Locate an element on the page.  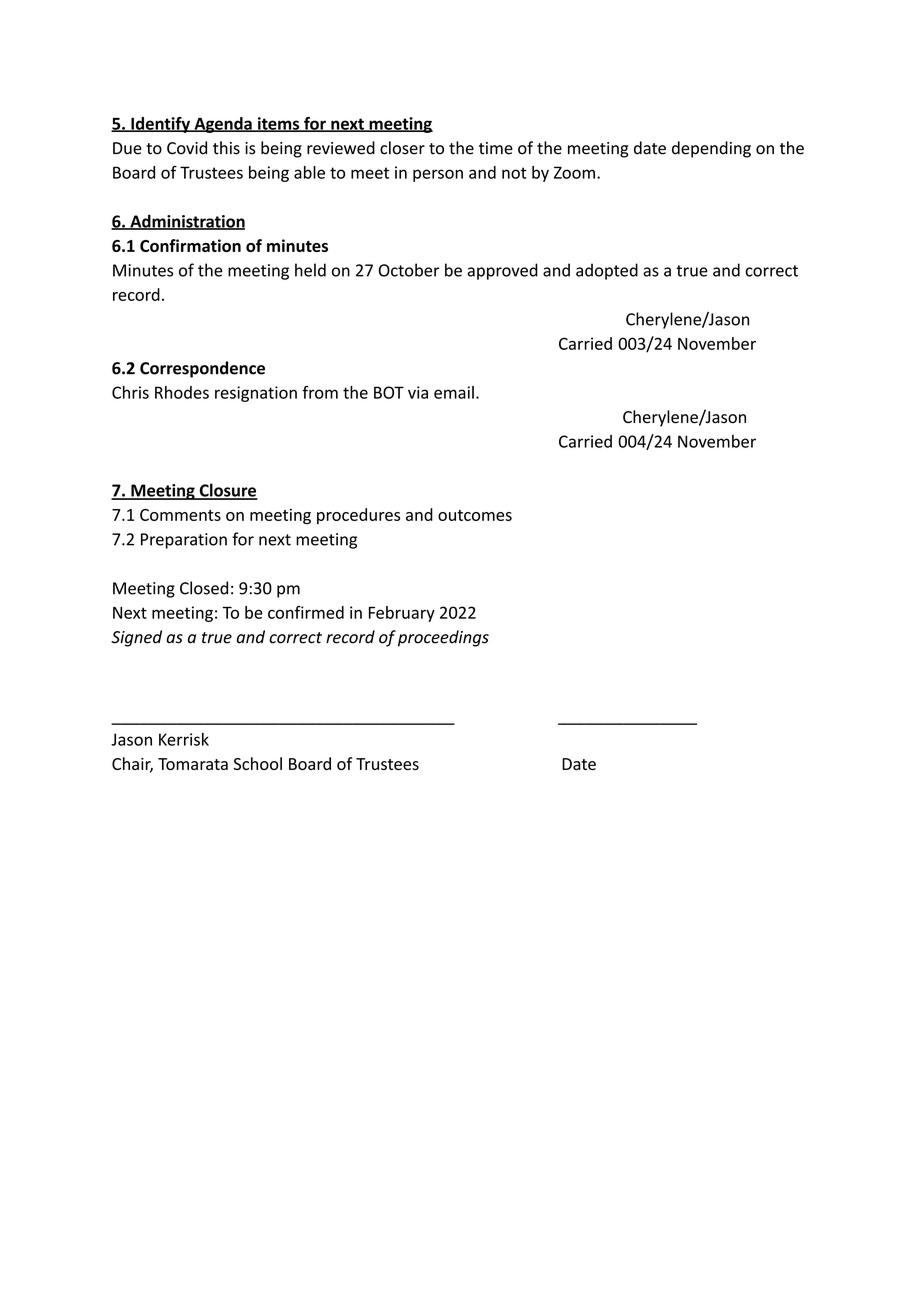
via is located at coordinates (418, 392).
